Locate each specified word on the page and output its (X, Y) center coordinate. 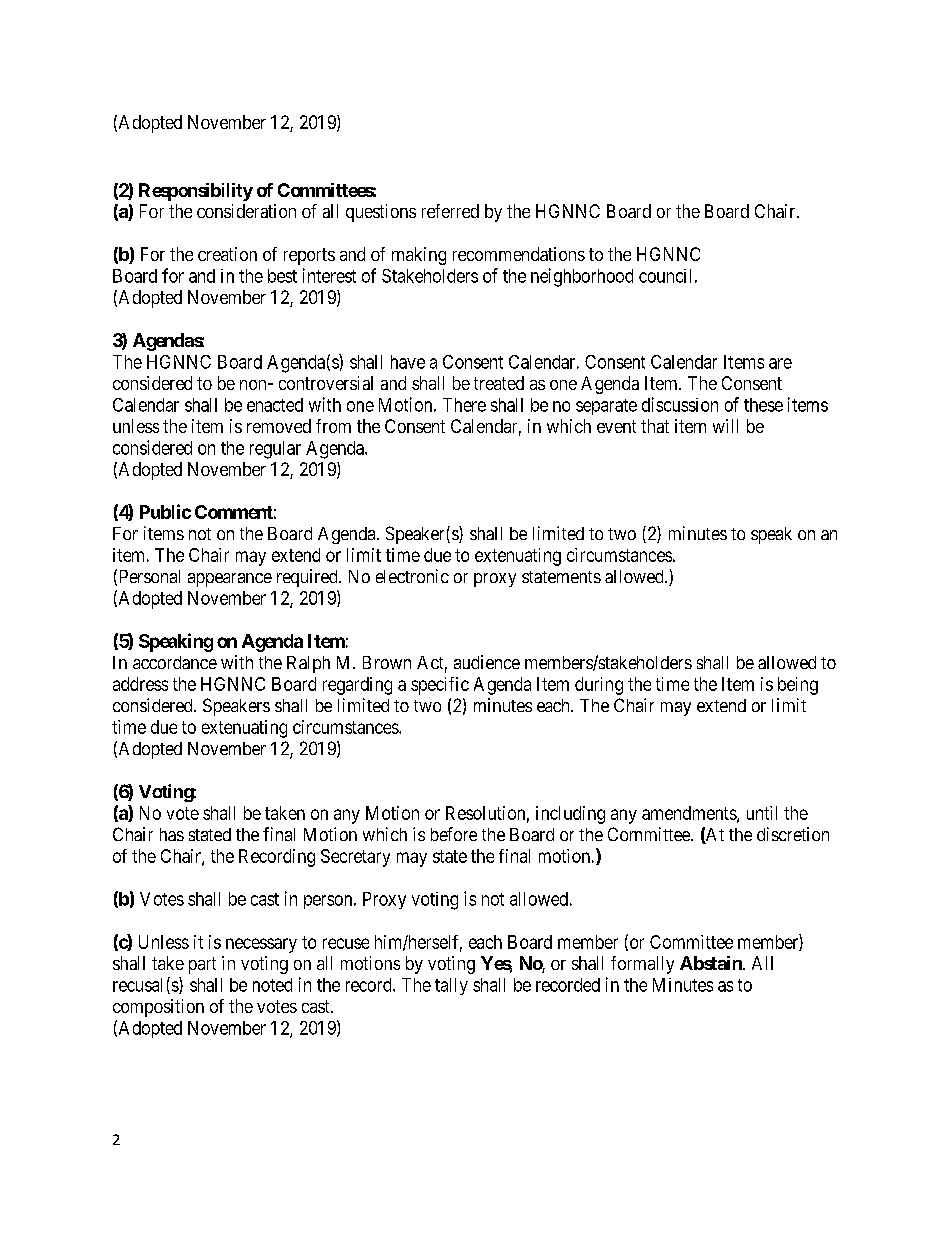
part (202, 965)
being (798, 686)
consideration (246, 211)
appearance (230, 580)
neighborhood (582, 277)
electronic (412, 576)
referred (450, 211)
